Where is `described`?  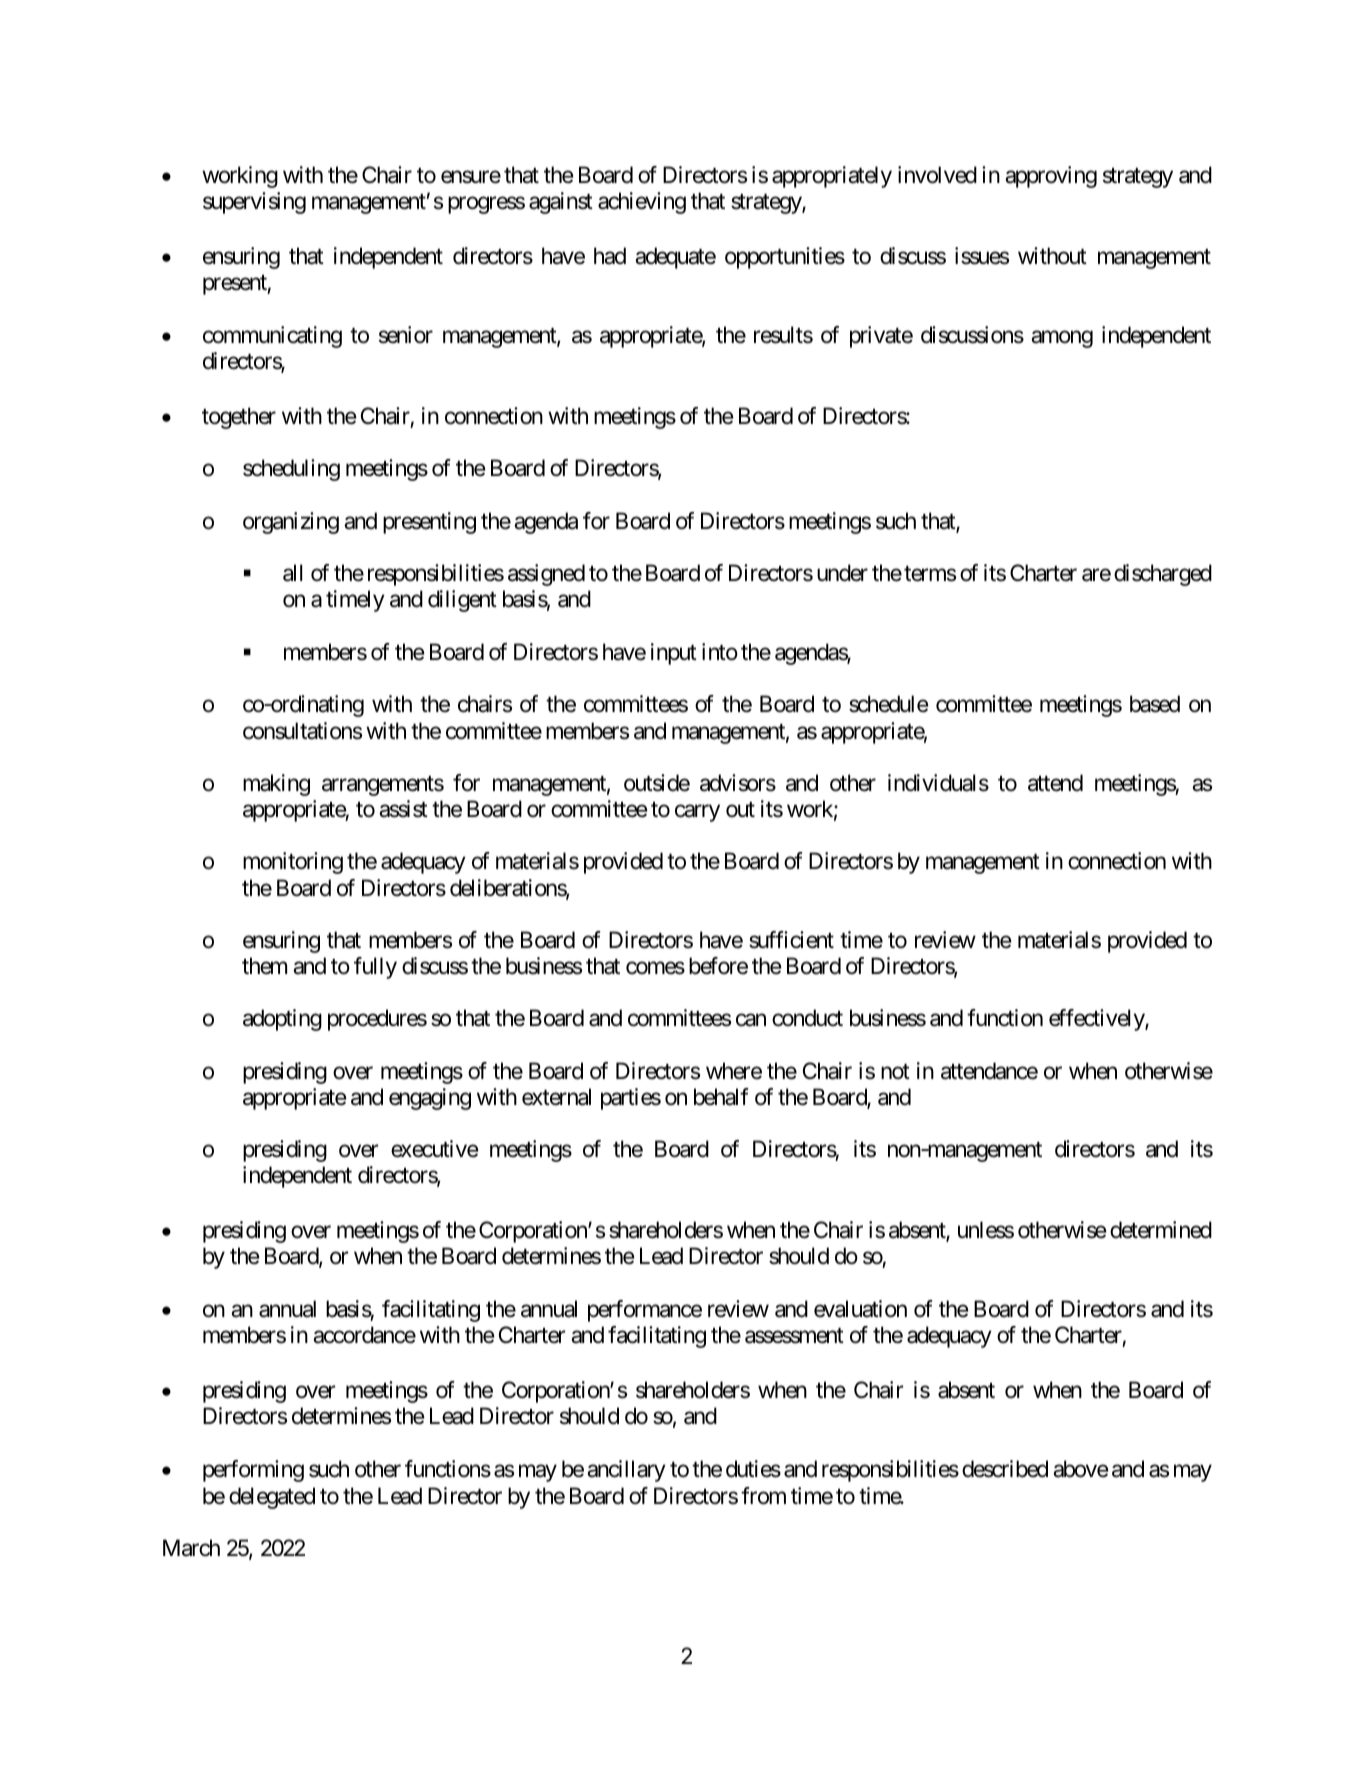
described is located at coordinates (1005, 1469).
